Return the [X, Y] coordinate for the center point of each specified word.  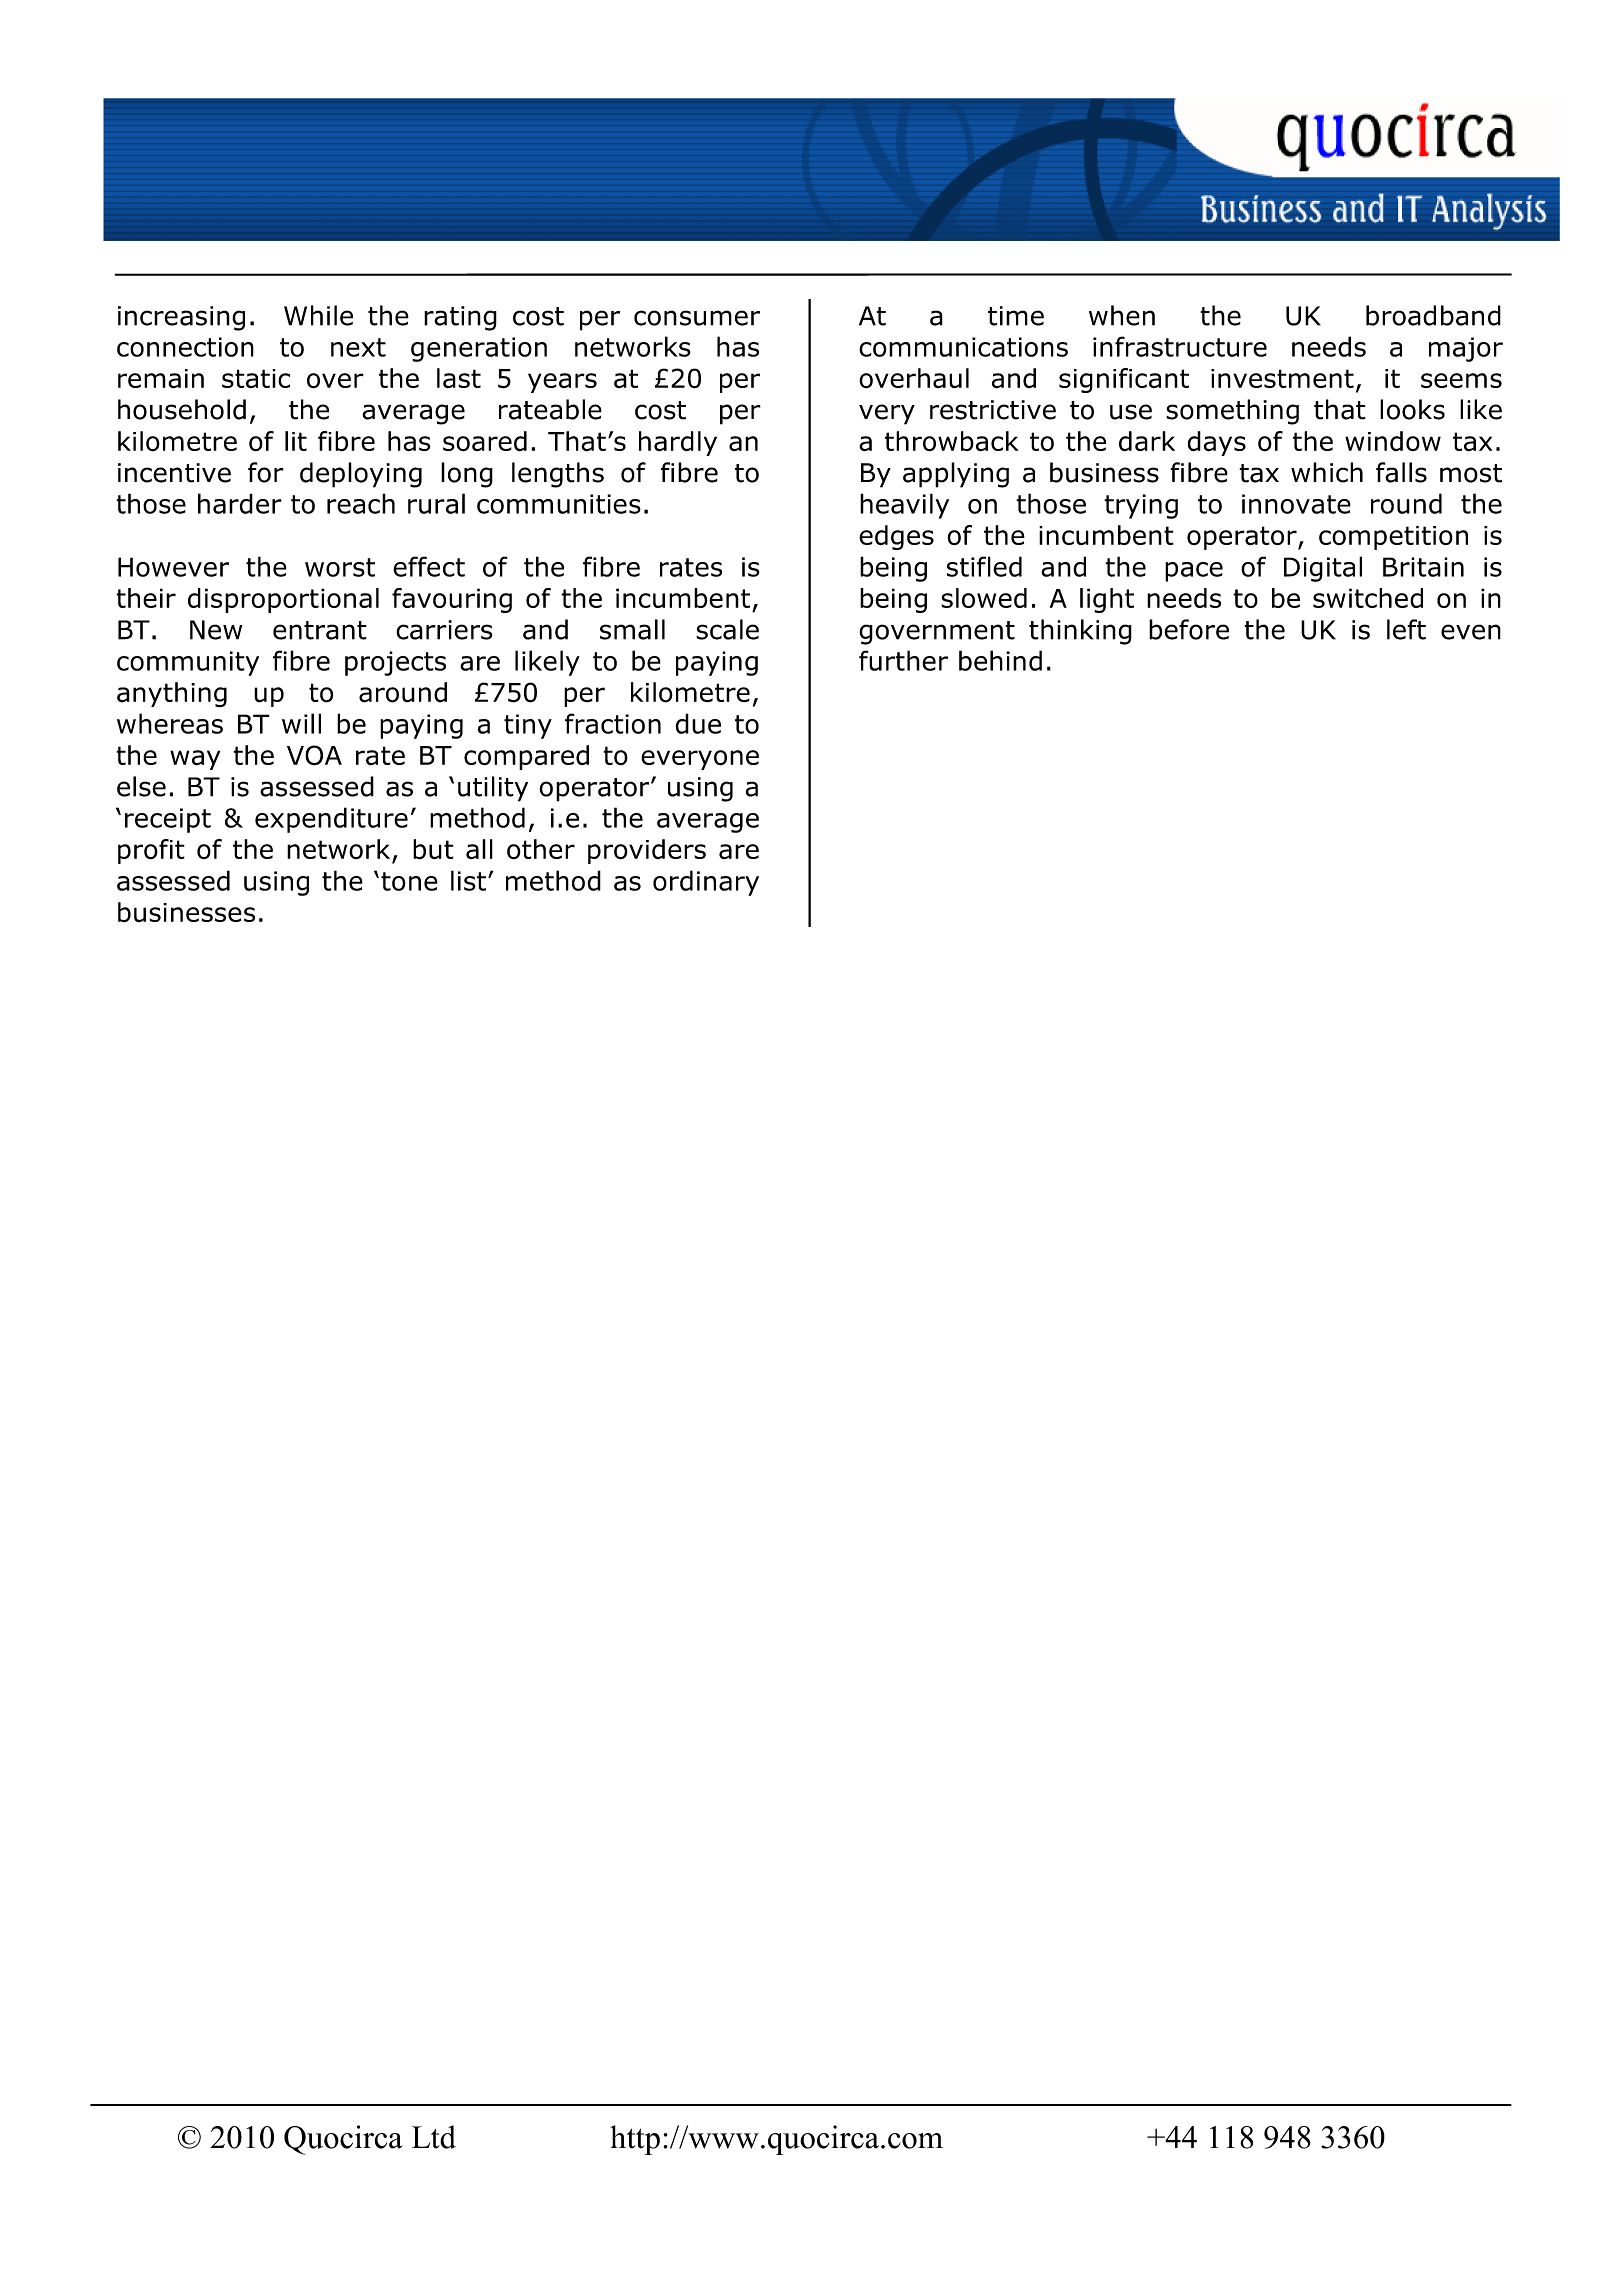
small [632, 629]
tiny [528, 726]
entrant [320, 630]
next [358, 347]
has [738, 346]
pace [1194, 572]
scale [727, 629]
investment [1282, 378]
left [1406, 629]
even [1471, 632]
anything [172, 694]
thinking [1080, 632]
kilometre [690, 692]
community [188, 663]
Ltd [434, 2137]
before [1189, 629]
